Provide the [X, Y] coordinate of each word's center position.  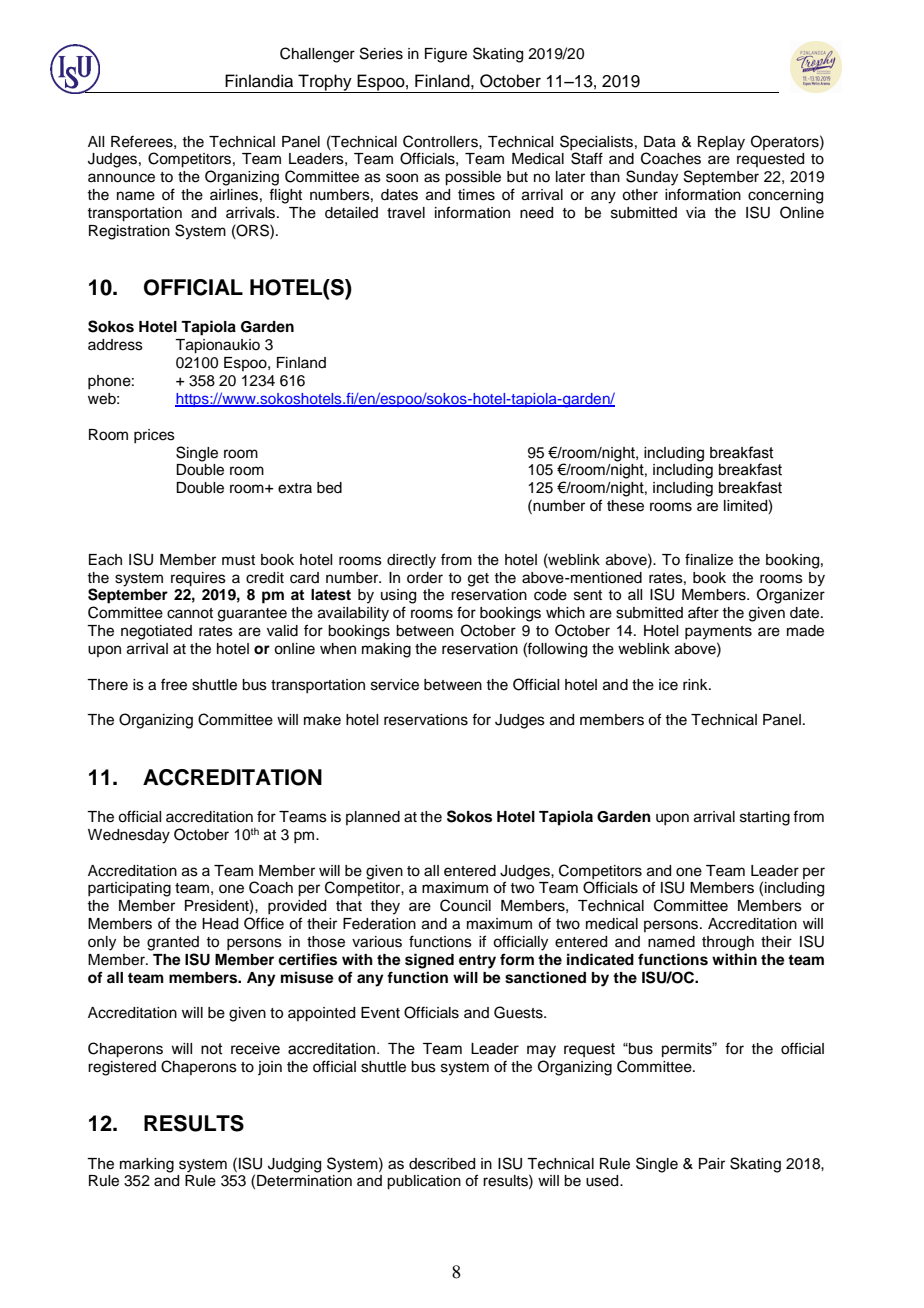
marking [147, 1165]
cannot [190, 613]
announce [121, 178]
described [442, 1164]
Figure [446, 55]
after [703, 612]
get [478, 580]
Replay [721, 143]
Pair [712, 1164]
